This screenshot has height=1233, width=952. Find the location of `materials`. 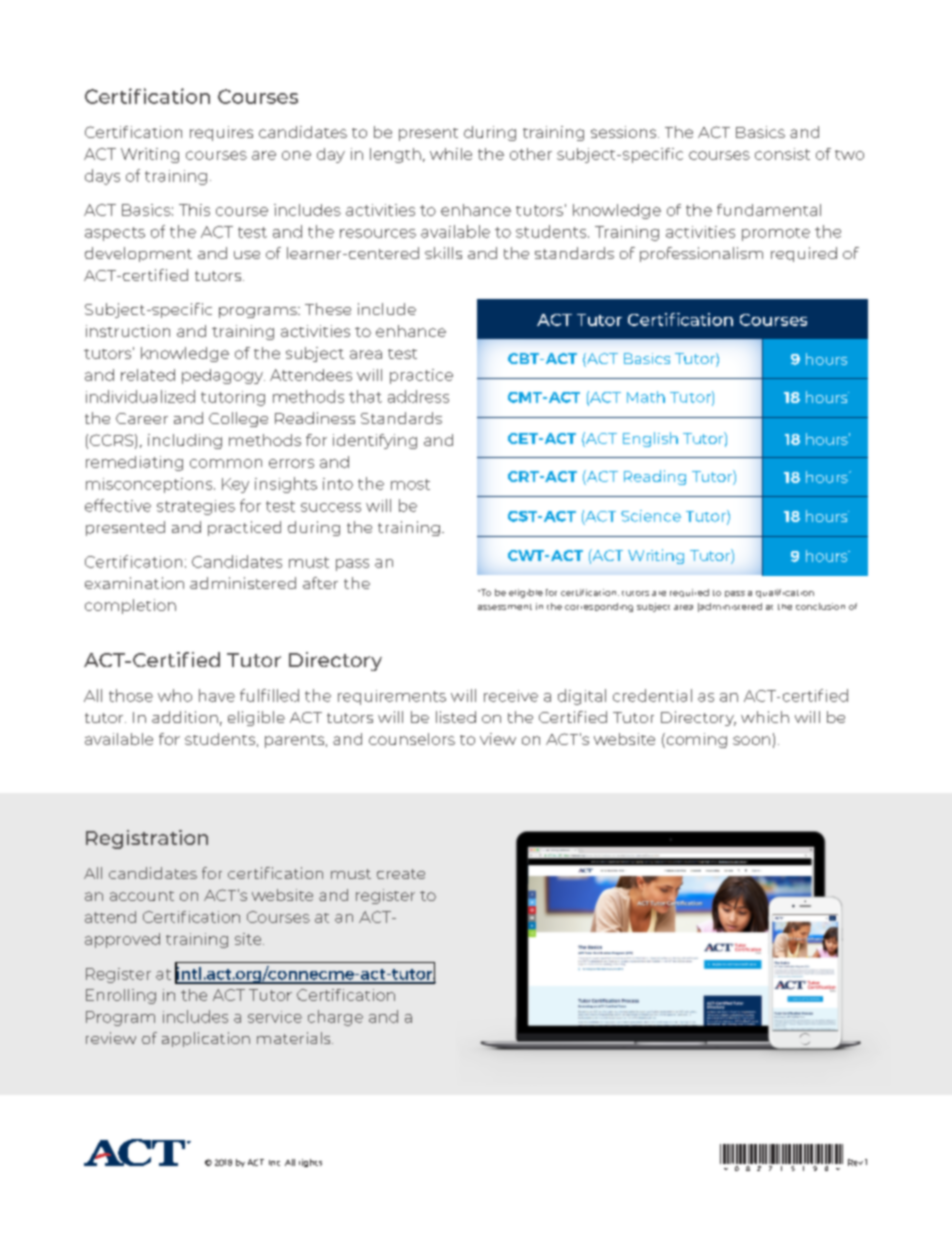

materials is located at coordinates (295, 1038).
